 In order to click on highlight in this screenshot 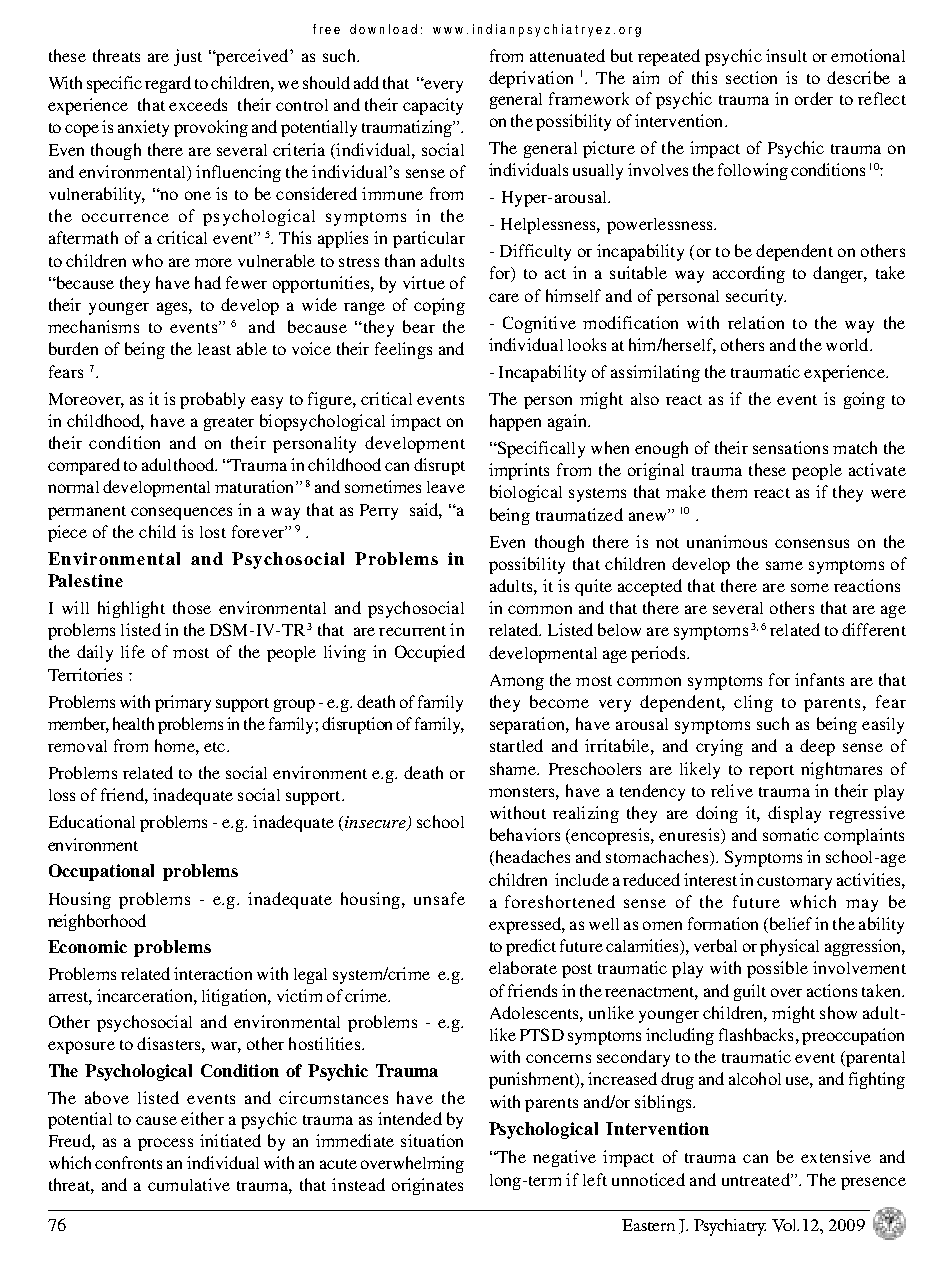, I will do `click(131, 609)`.
